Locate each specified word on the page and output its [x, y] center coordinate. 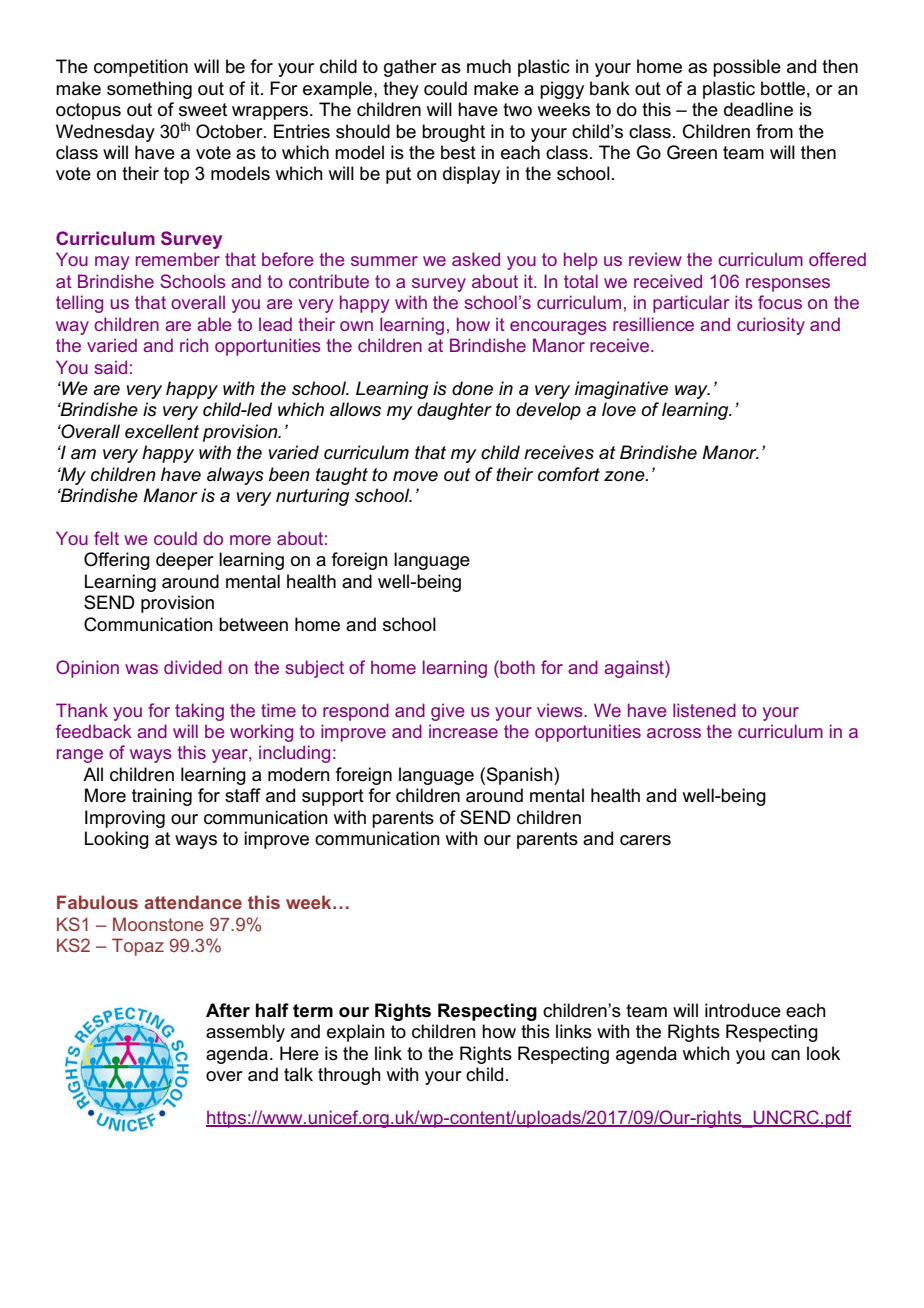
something [149, 90]
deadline [758, 109]
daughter [454, 411]
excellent [162, 431]
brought [453, 133]
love [619, 409]
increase [463, 731]
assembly [245, 1033]
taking [199, 712]
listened [704, 710]
